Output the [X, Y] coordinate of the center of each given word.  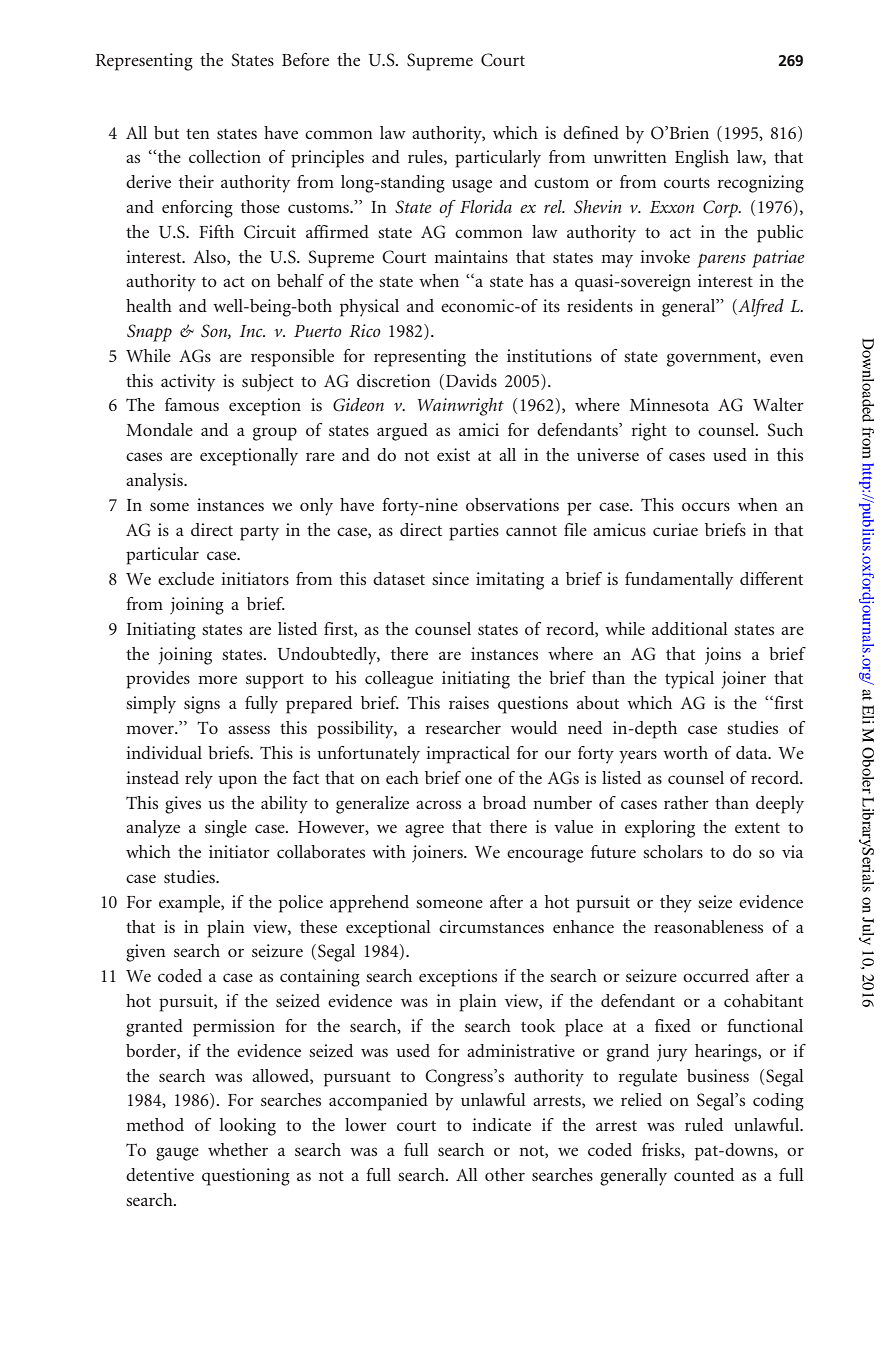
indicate [501, 1124]
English [702, 159]
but [166, 132]
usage [472, 186]
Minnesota [669, 404]
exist [453, 454]
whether [238, 1149]
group [275, 434]
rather [686, 802]
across [438, 804]
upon [237, 782]
